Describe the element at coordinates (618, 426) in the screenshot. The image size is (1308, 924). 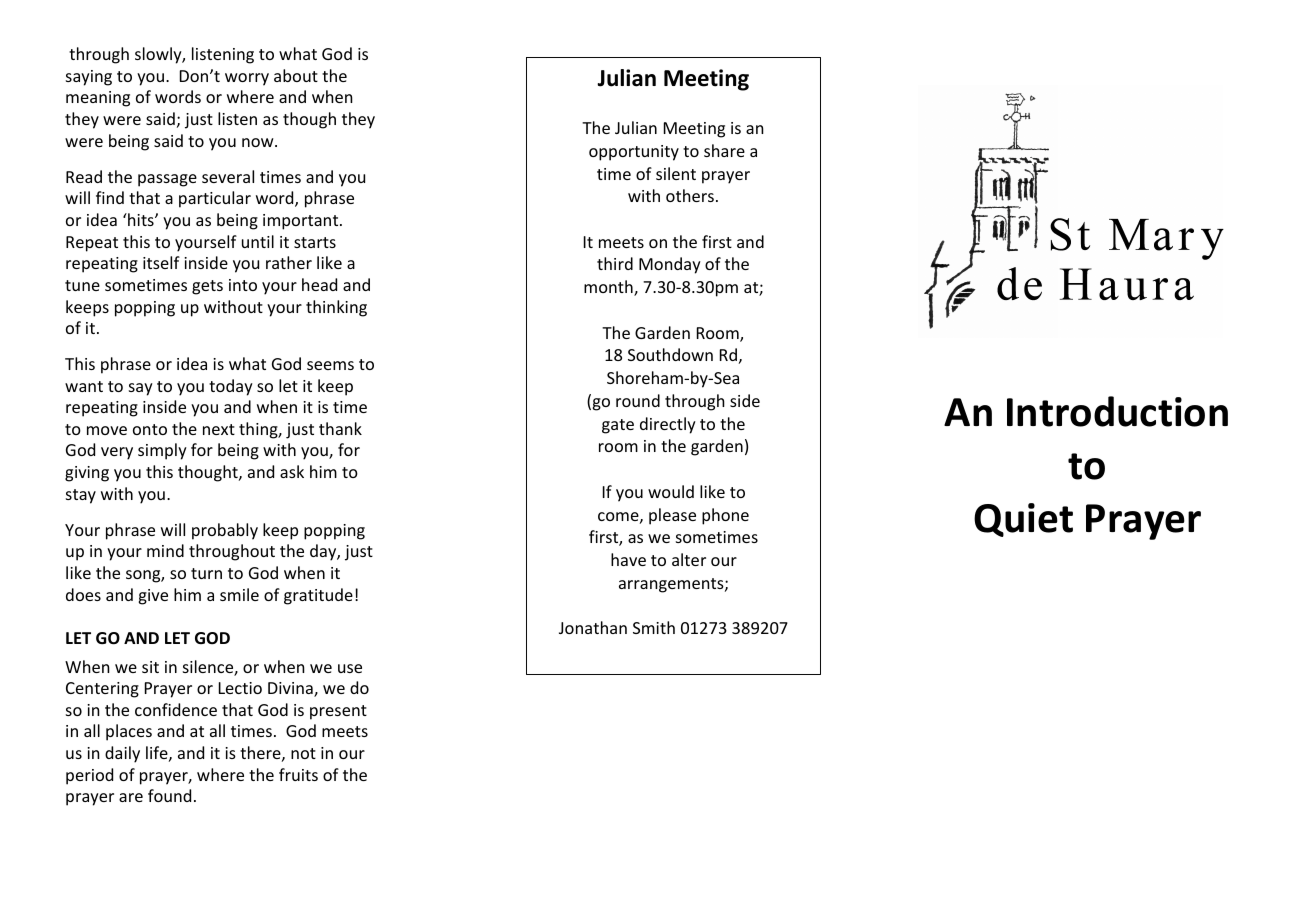
I see `gate` at that location.
